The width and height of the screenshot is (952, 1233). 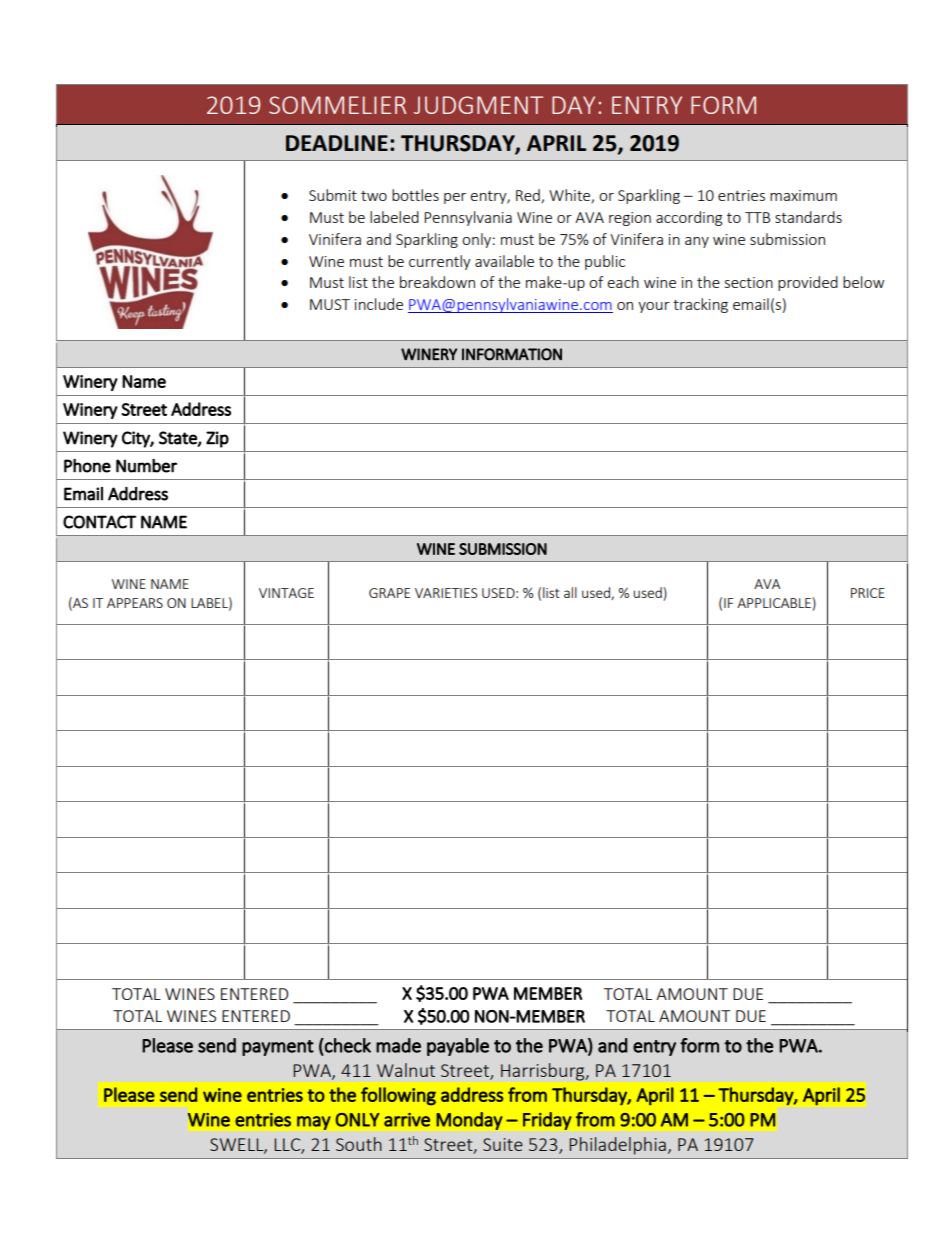 What do you see at coordinates (469, 1121) in the screenshot?
I see `Monday` at bounding box center [469, 1121].
